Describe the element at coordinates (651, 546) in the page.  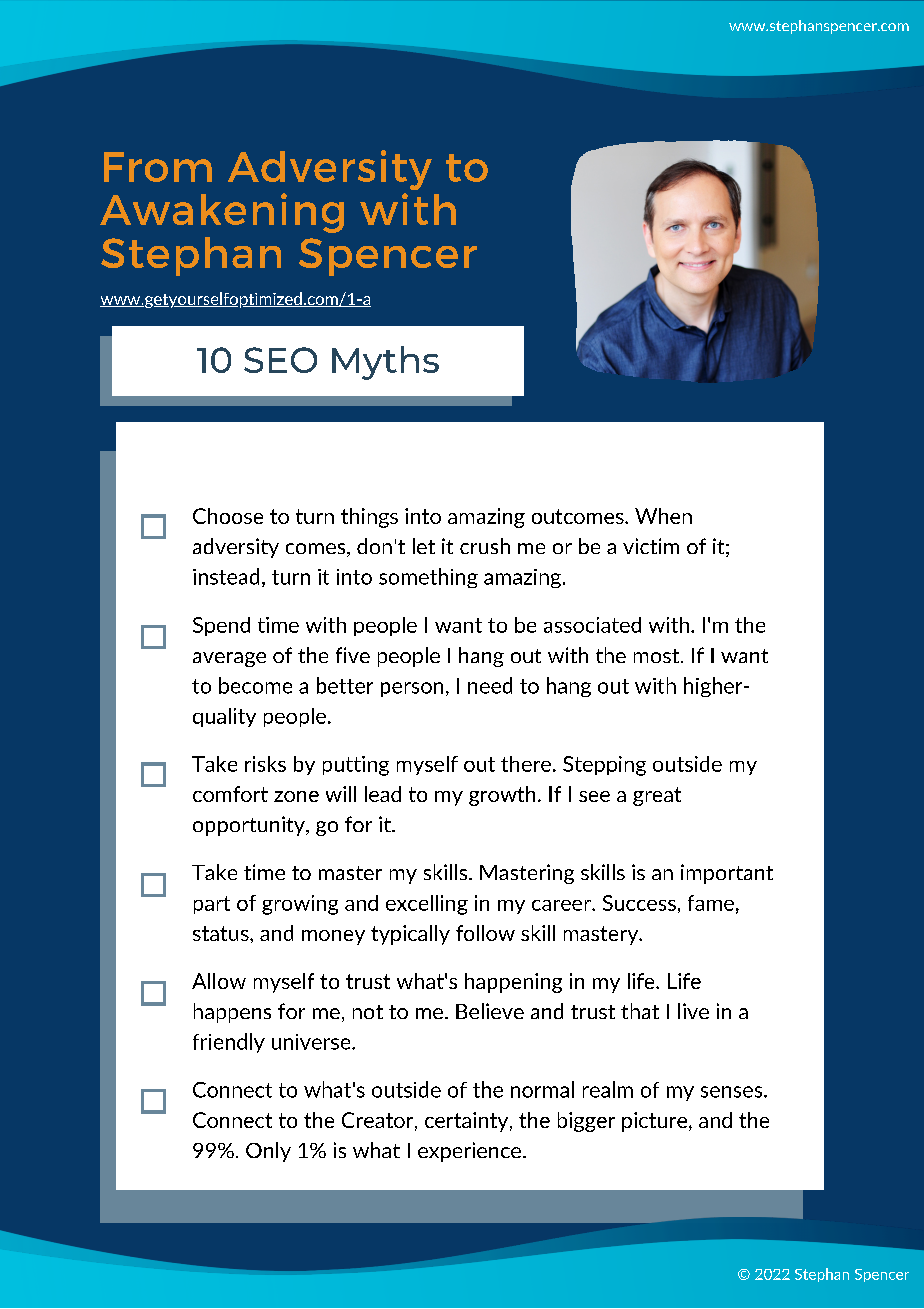
I see `victim` at that location.
